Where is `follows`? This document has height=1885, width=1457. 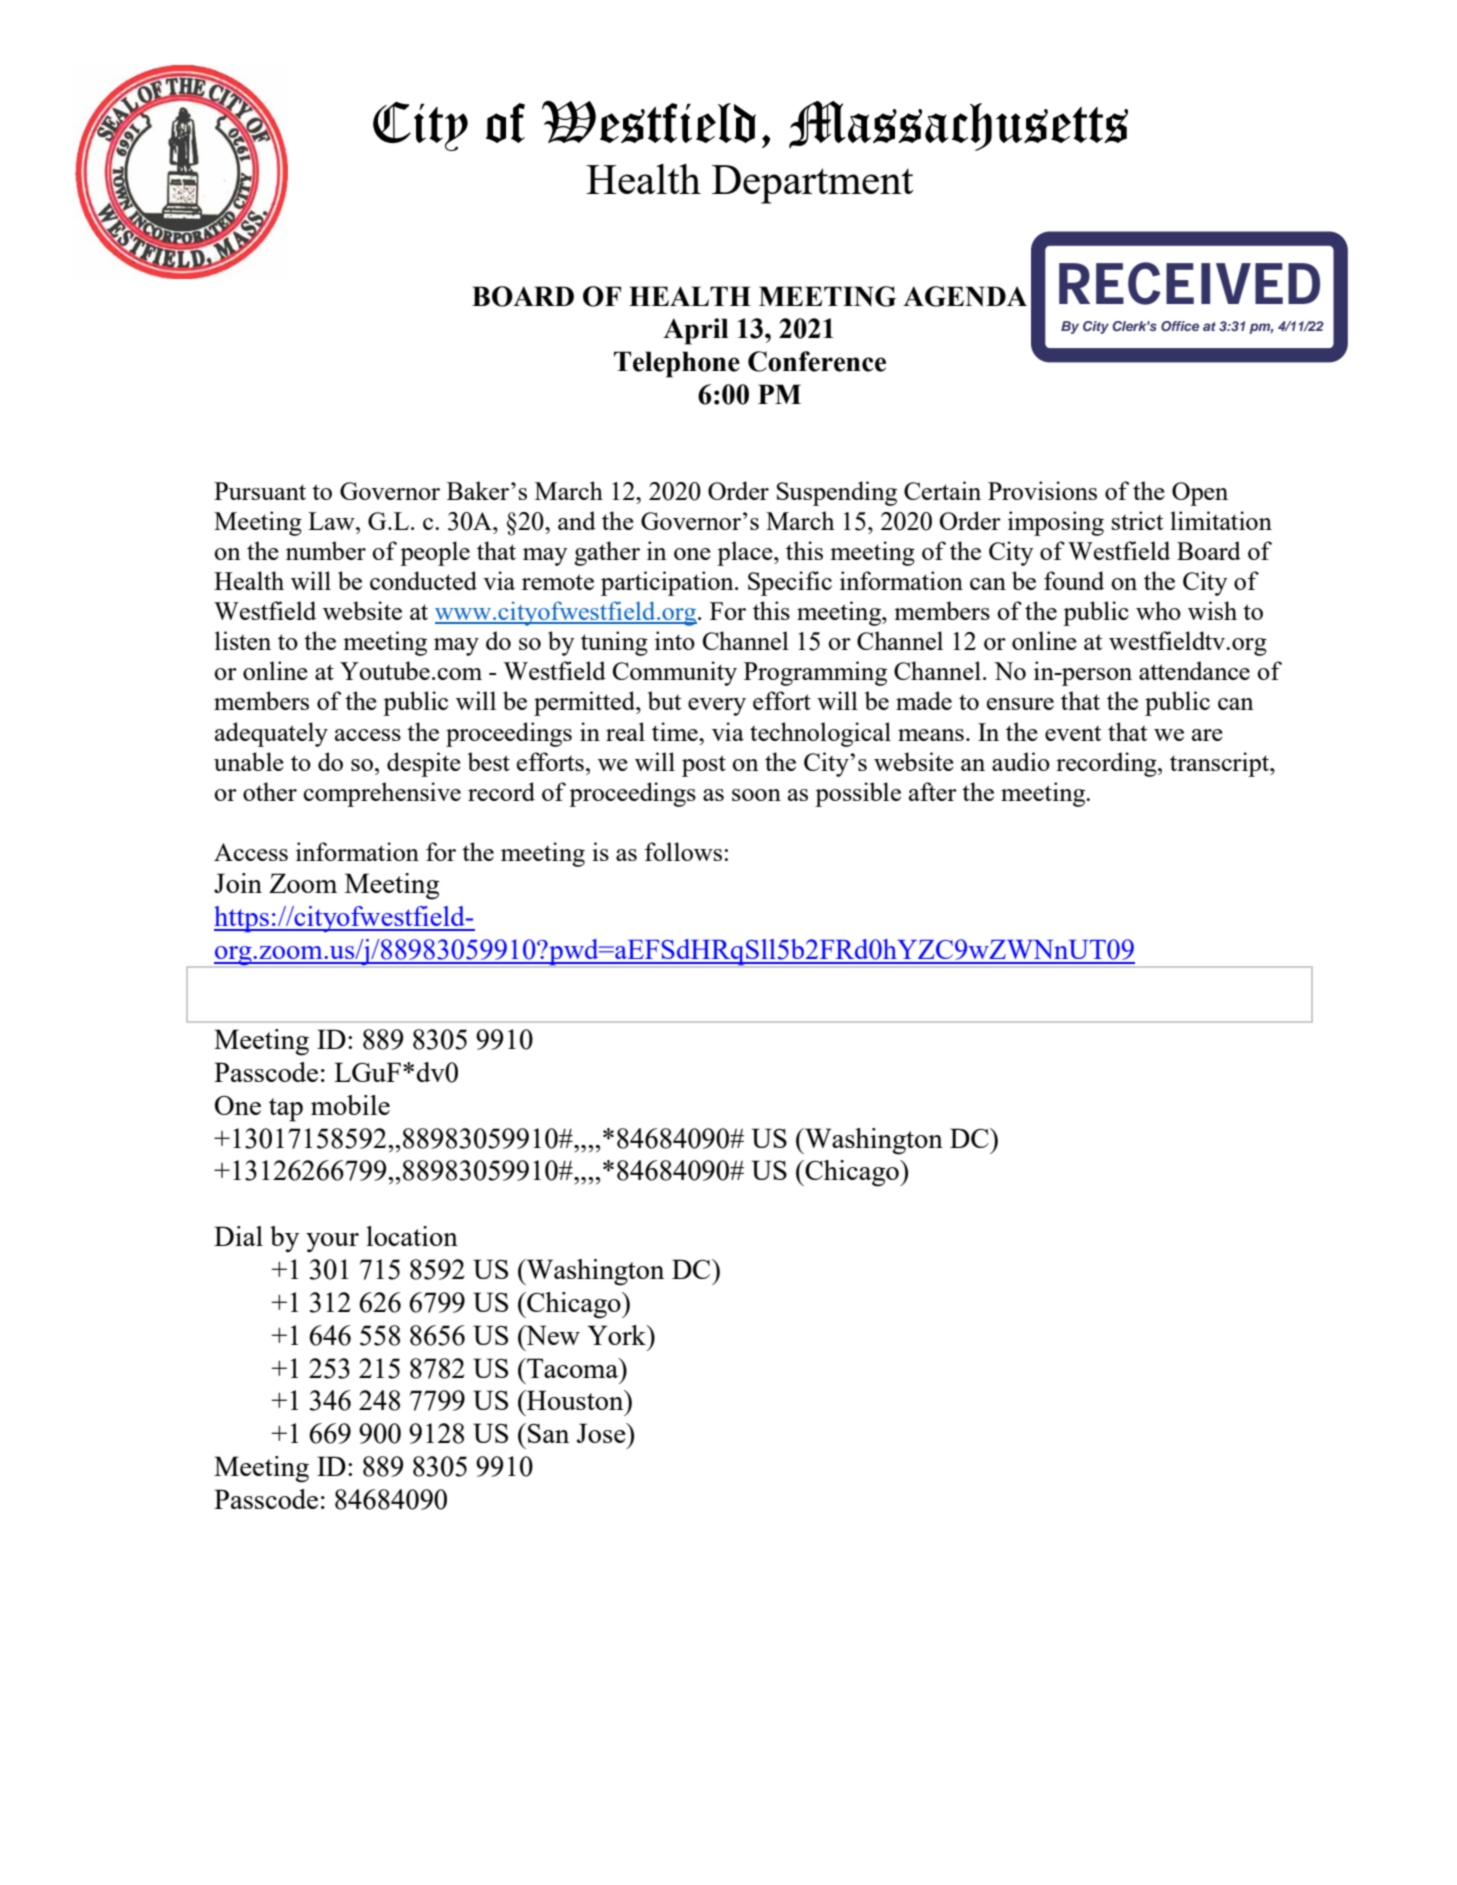
follows is located at coordinates (683, 851).
